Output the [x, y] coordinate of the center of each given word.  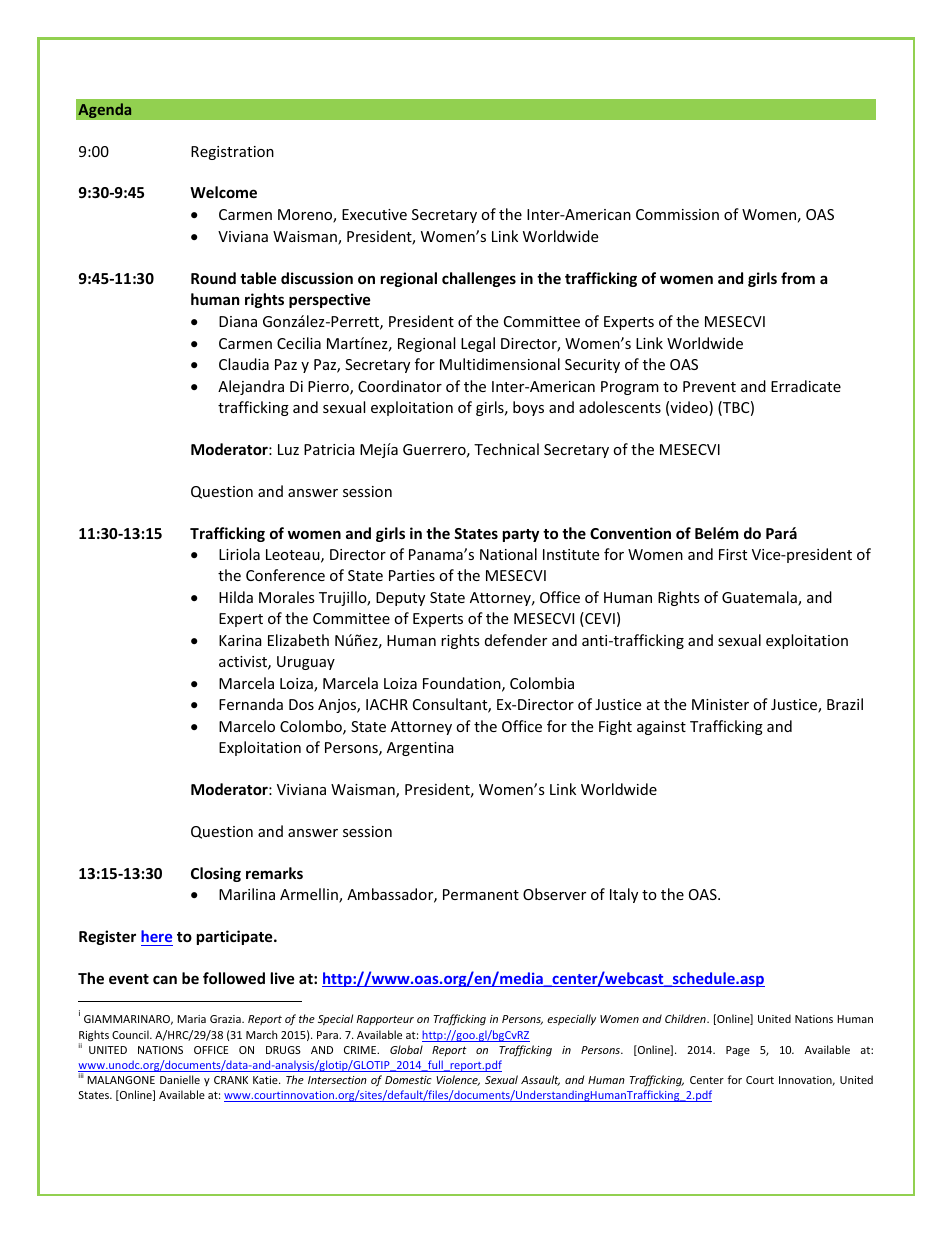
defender [516, 640]
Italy [624, 895]
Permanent [481, 894]
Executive [374, 214]
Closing [216, 874]
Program [630, 388]
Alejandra [251, 387]
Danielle [180, 1079]
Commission [677, 214]
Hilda [236, 597]
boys [528, 408]
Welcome [223, 192]
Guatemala [760, 598]
